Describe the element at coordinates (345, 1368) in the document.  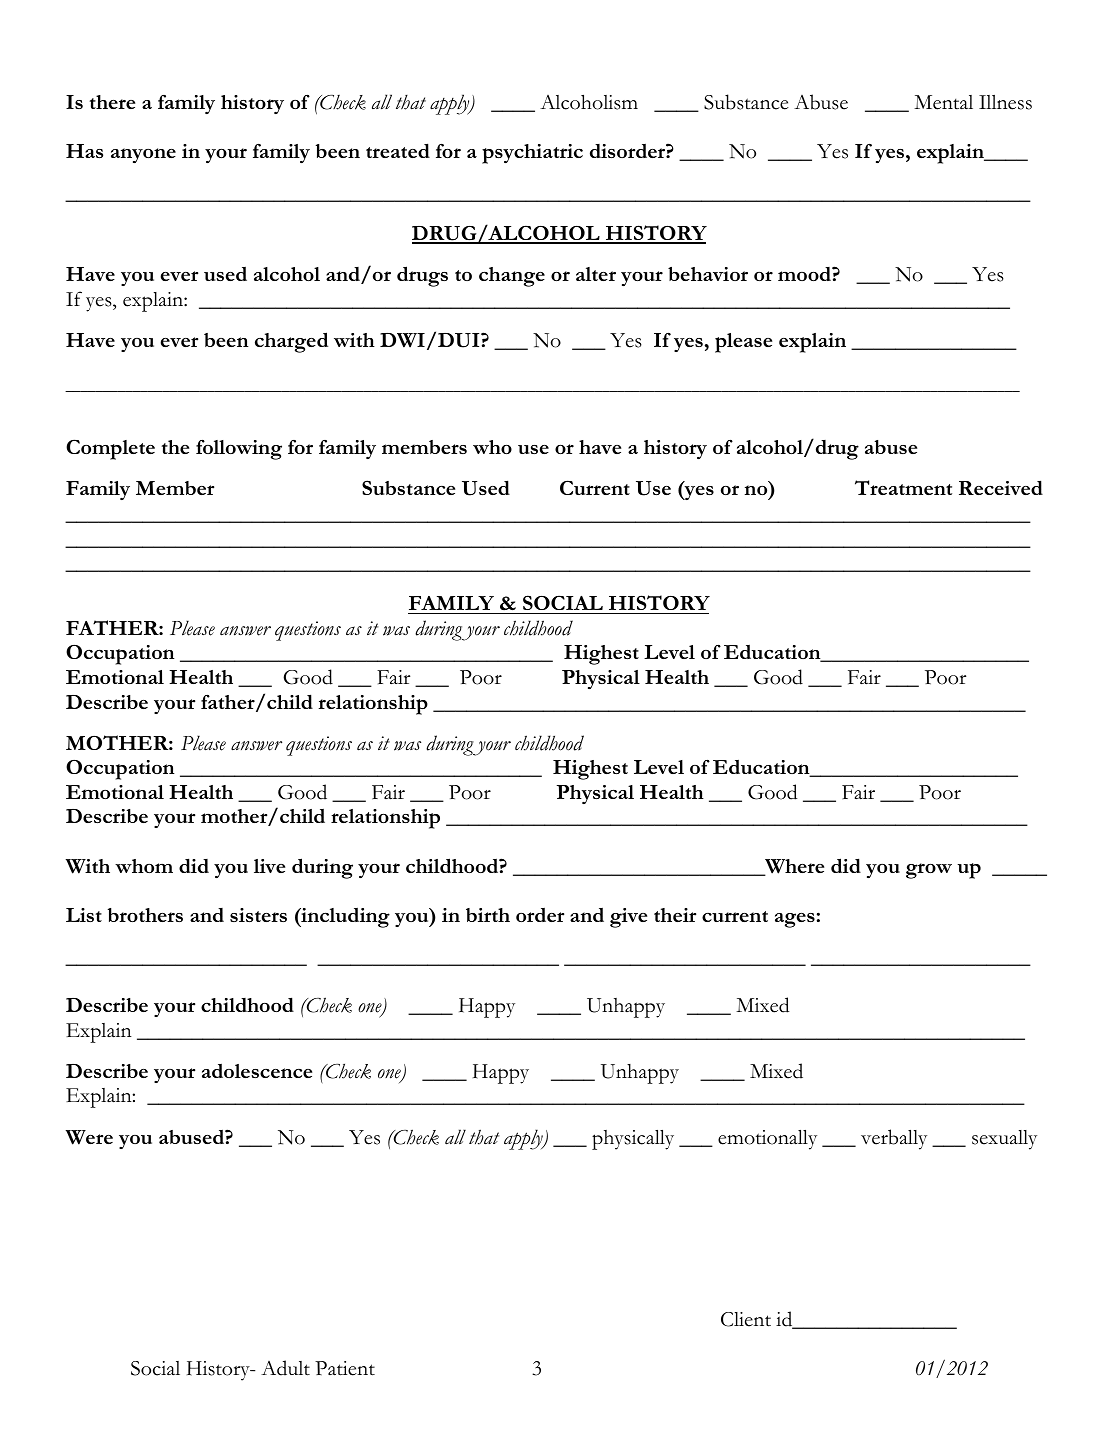
I see `Patient` at that location.
